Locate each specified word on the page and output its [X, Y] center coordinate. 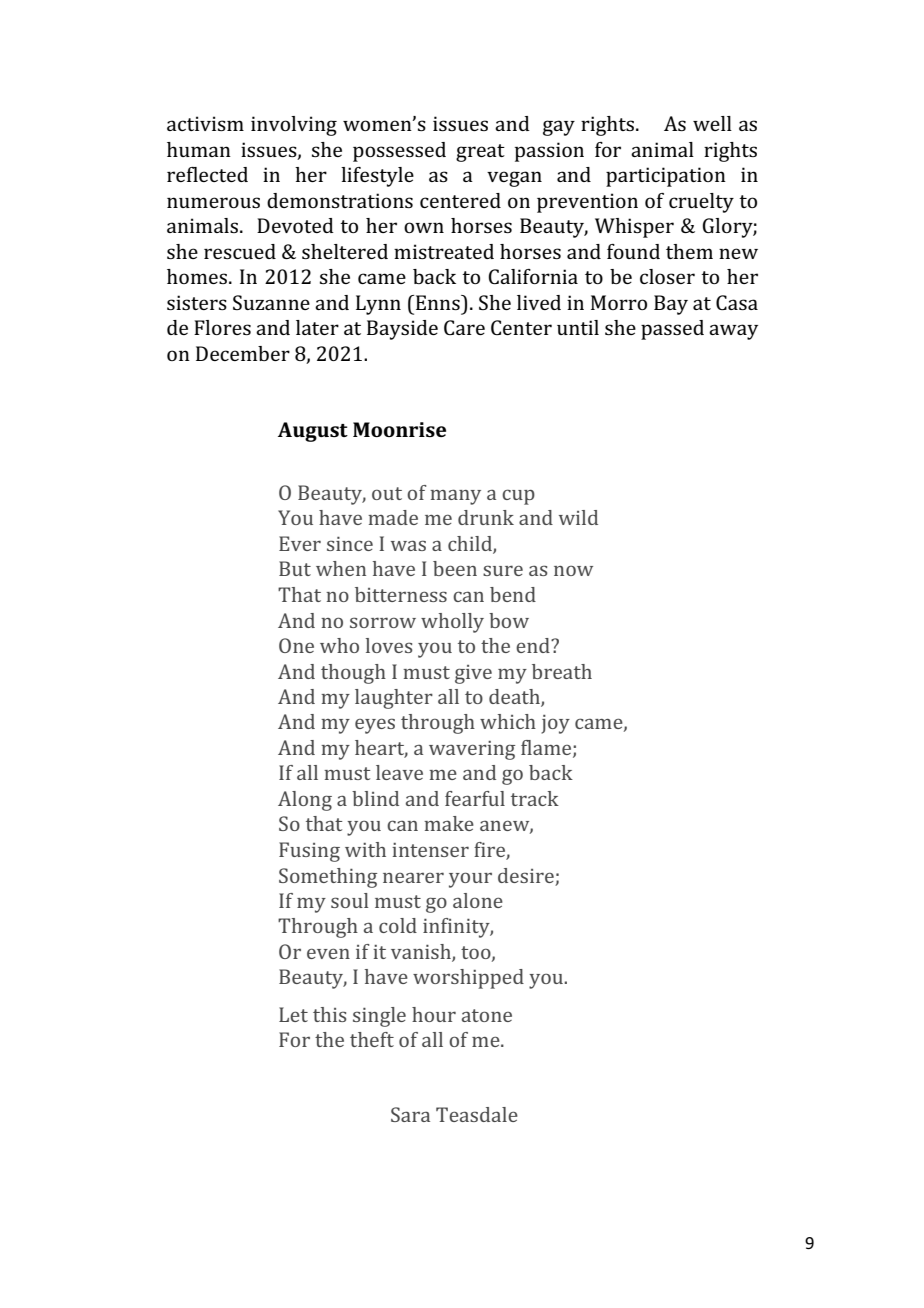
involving [294, 126]
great [480, 153]
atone [487, 1015]
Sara [410, 1114]
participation [666, 177]
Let [293, 1014]
